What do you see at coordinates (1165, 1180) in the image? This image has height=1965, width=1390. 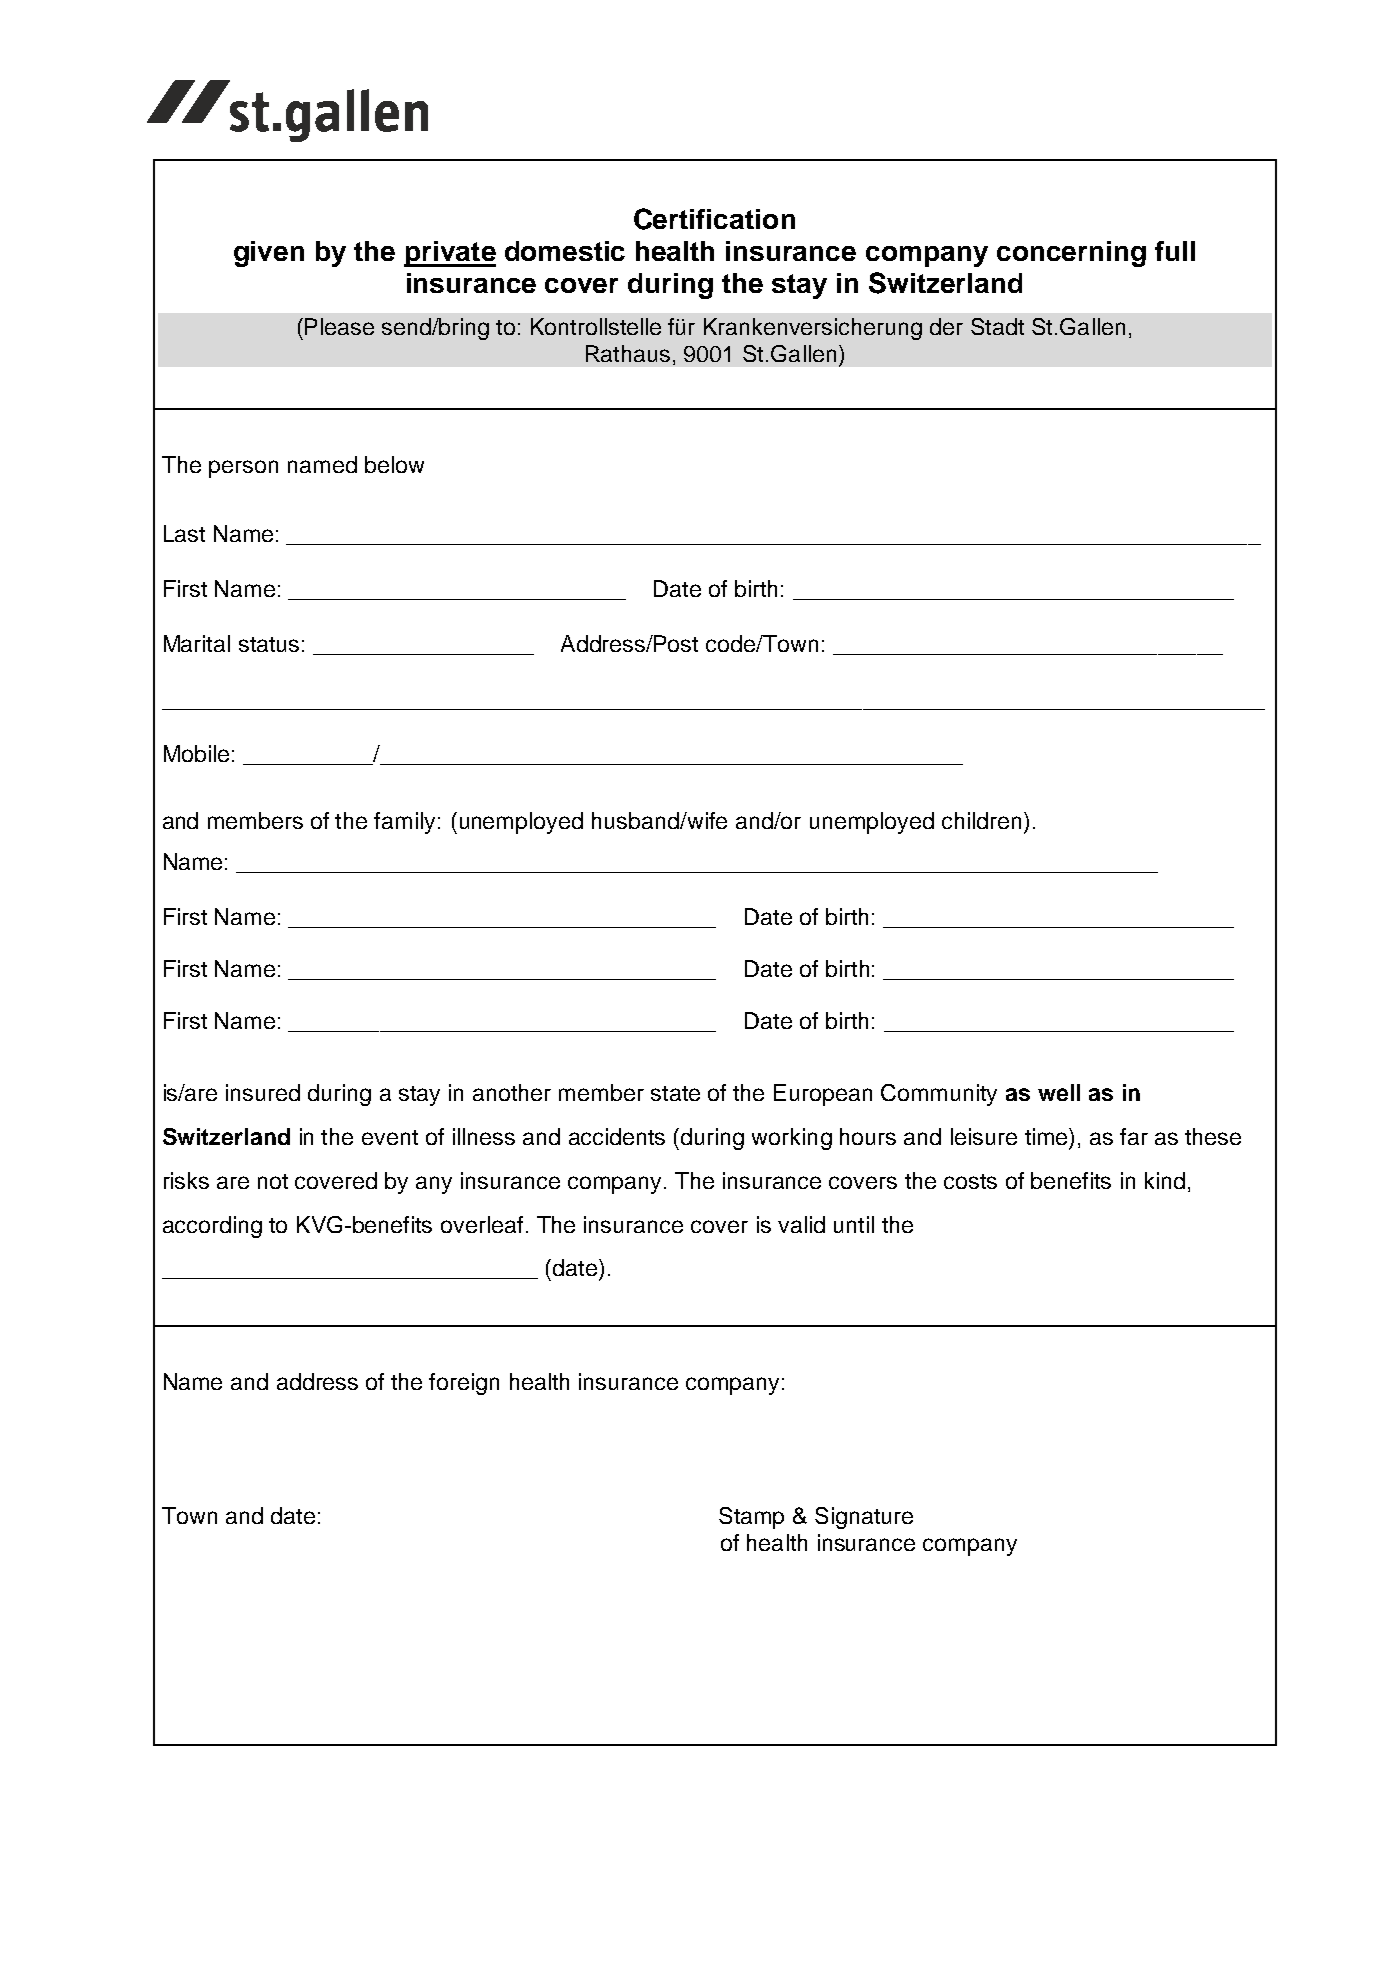 I see `kind` at bounding box center [1165, 1180].
